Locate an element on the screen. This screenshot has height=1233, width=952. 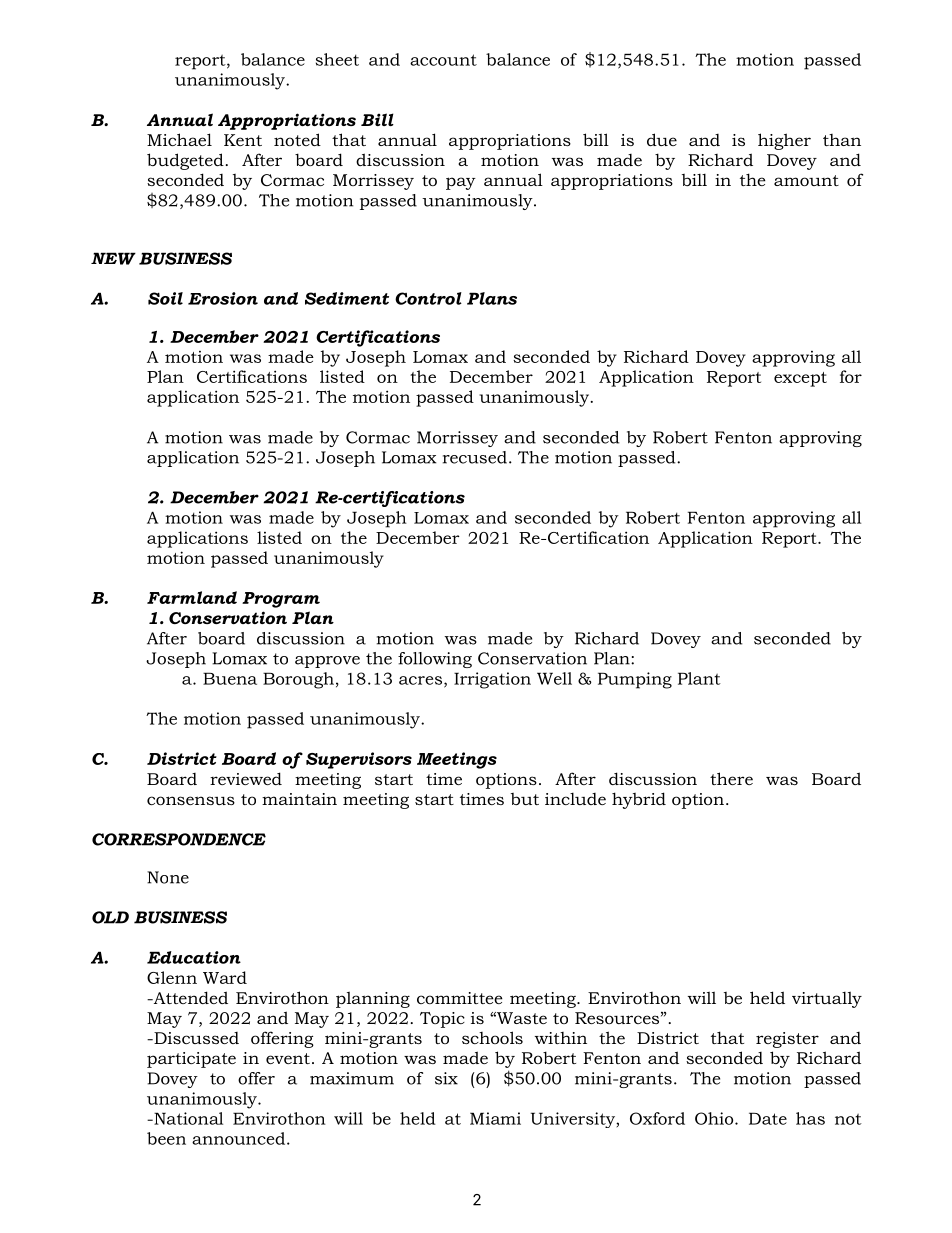
Erosion is located at coordinates (223, 298).
